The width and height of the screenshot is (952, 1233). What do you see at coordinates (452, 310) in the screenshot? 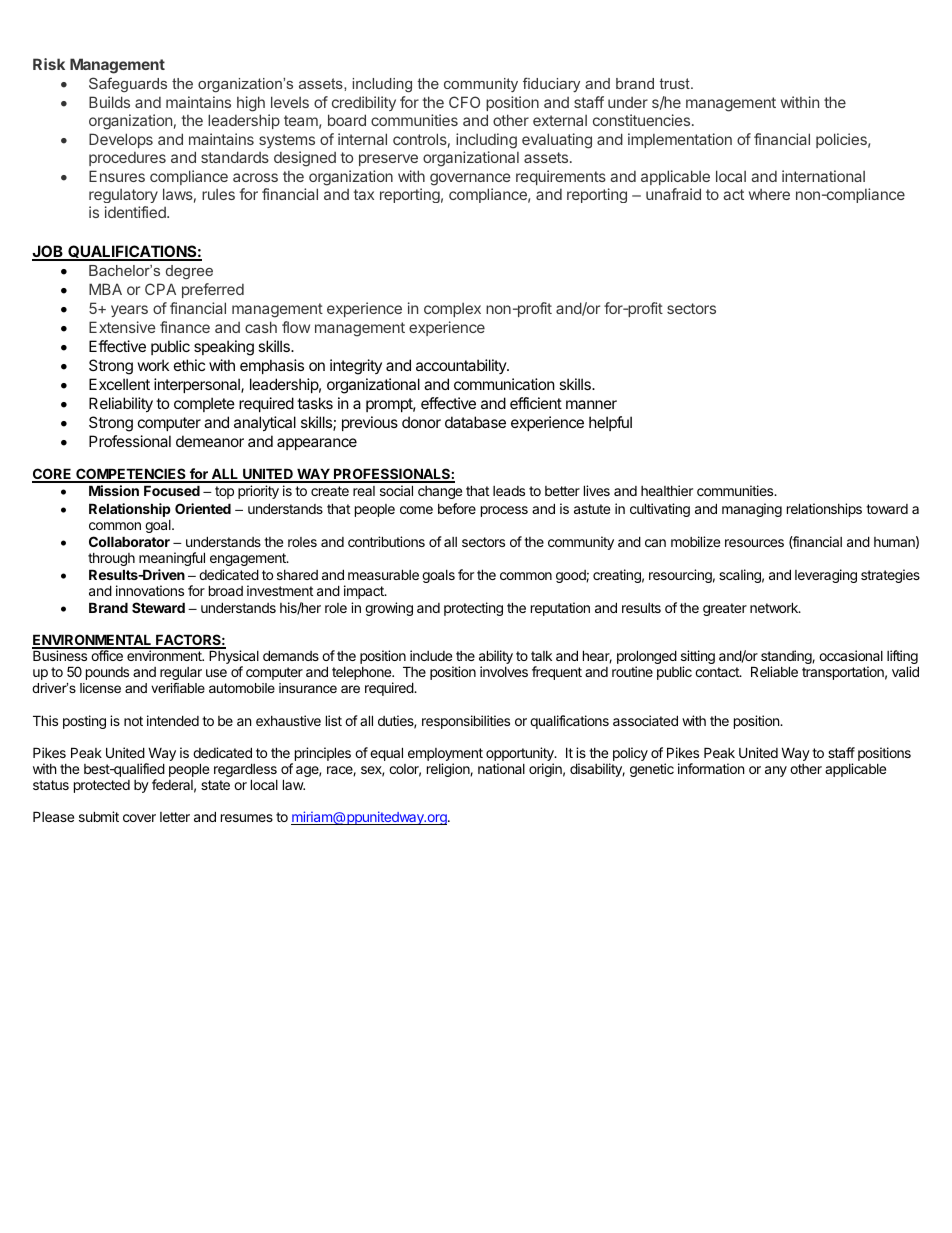
I see `complex` at bounding box center [452, 310].
